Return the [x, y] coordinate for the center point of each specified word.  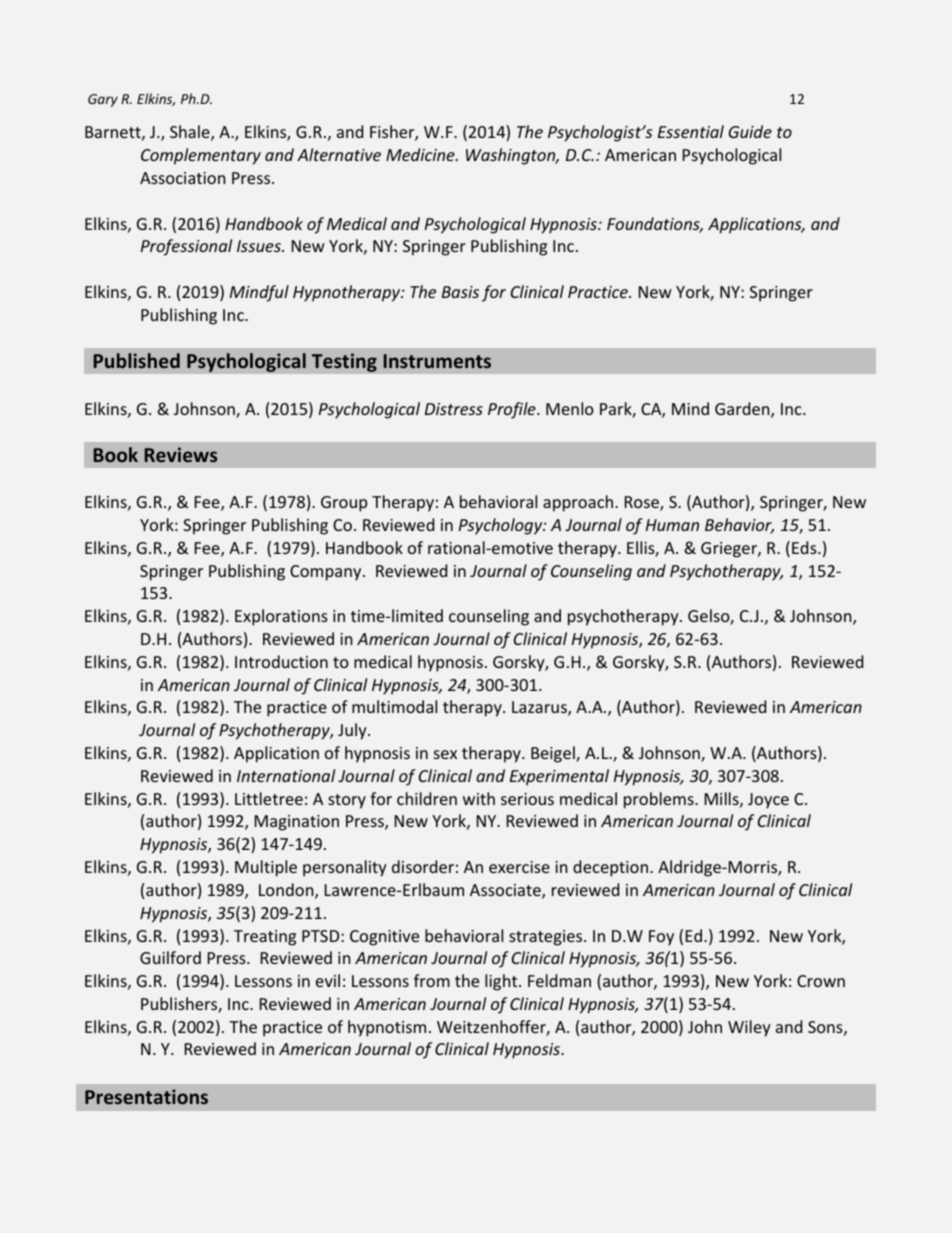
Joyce [768, 801]
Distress [454, 409]
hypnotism [387, 1028]
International [286, 775]
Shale [191, 133]
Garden [743, 410]
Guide [750, 131]
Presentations [146, 1096]
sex [445, 754]
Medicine [421, 154]
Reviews [180, 454]
